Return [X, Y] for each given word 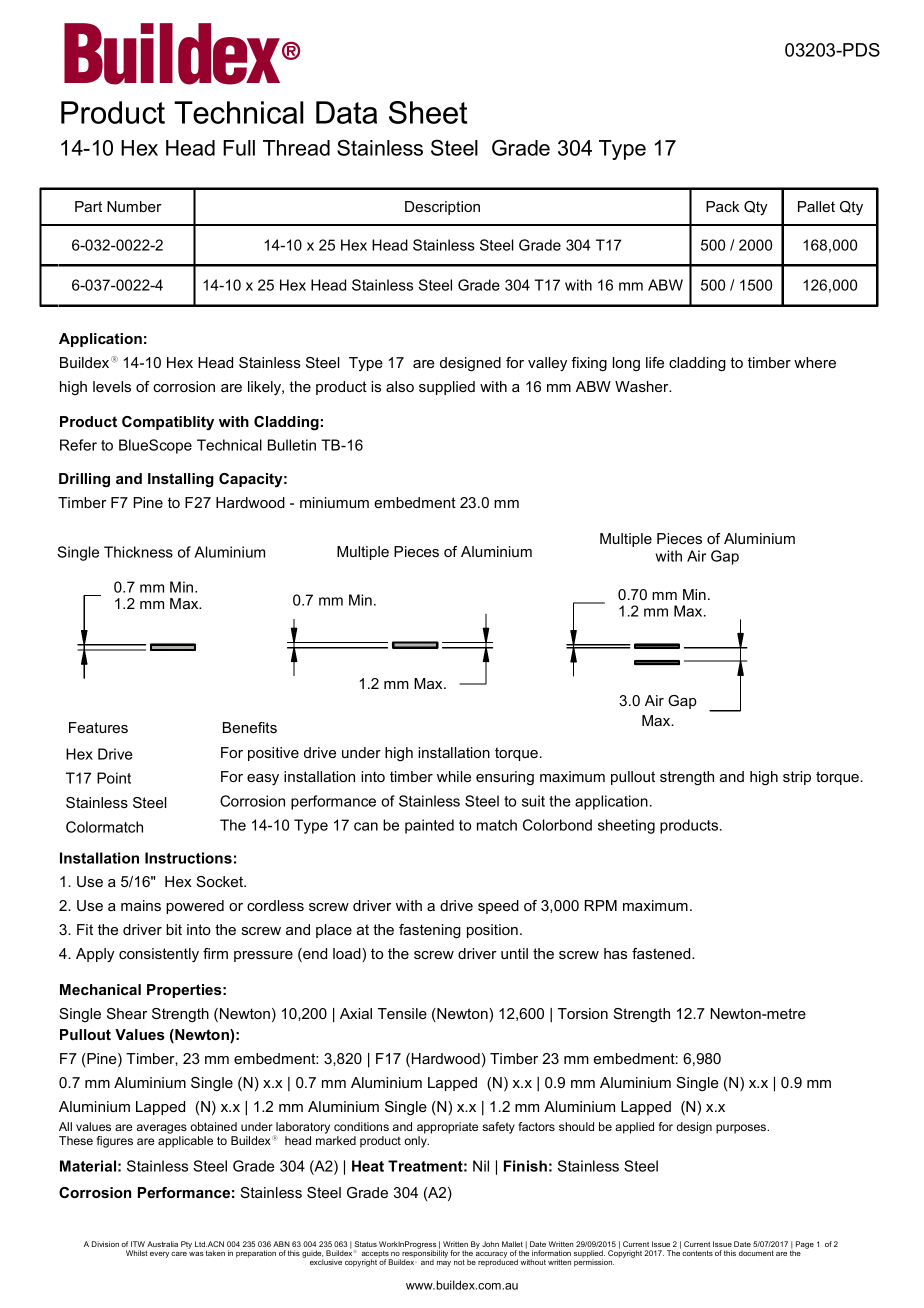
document [756, 1253]
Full [239, 148]
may [444, 1264]
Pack [722, 206]
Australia [162, 1244]
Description [442, 208]
